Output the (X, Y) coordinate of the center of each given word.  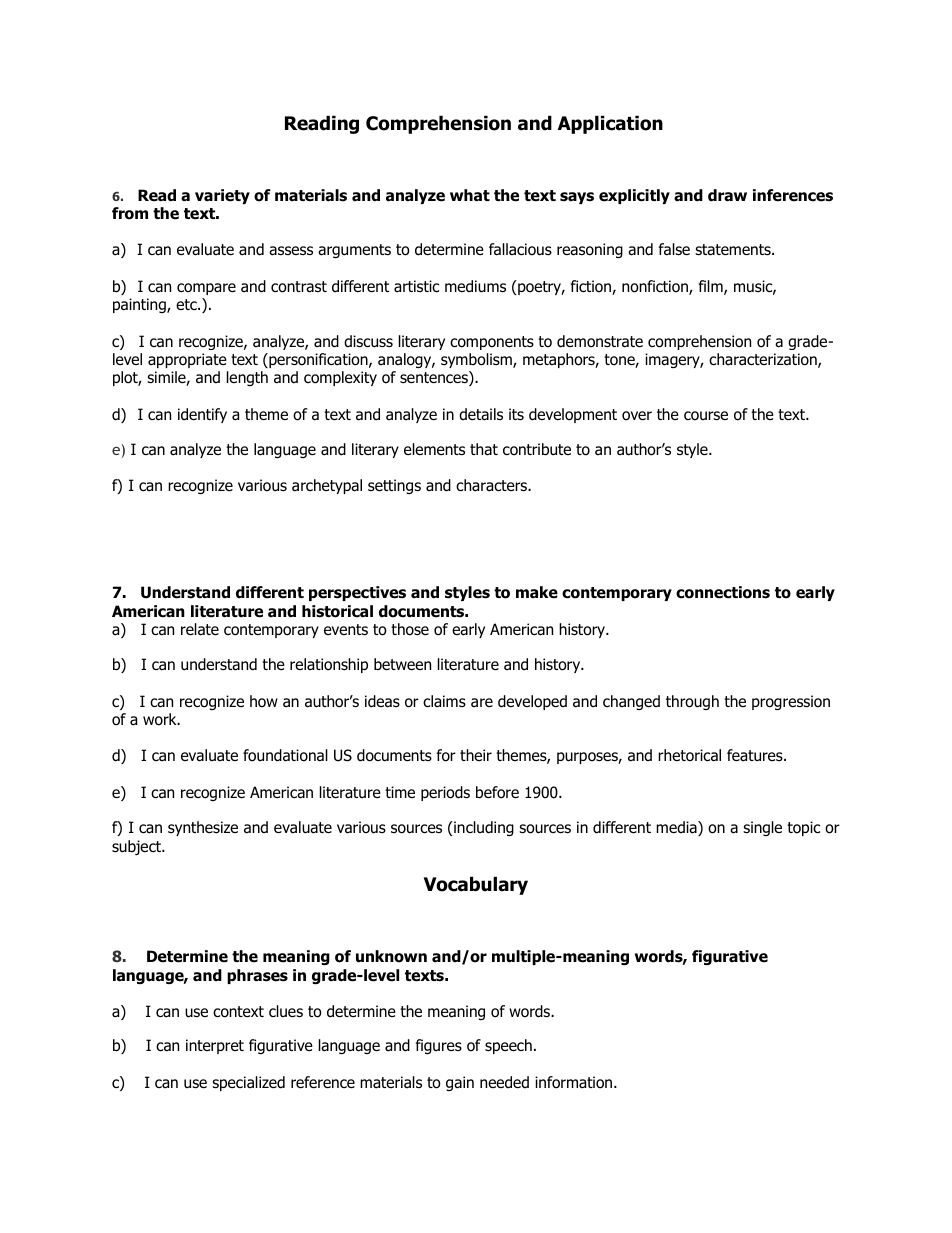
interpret (215, 1046)
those (410, 629)
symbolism (477, 360)
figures (439, 1046)
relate (200, 629)
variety (222, 196)
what (470, 195)
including (483, 828)
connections (723, 592)
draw (727, 195)
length (247, 378)
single (762, 828)
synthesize (203, 828)
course (706, 416)
